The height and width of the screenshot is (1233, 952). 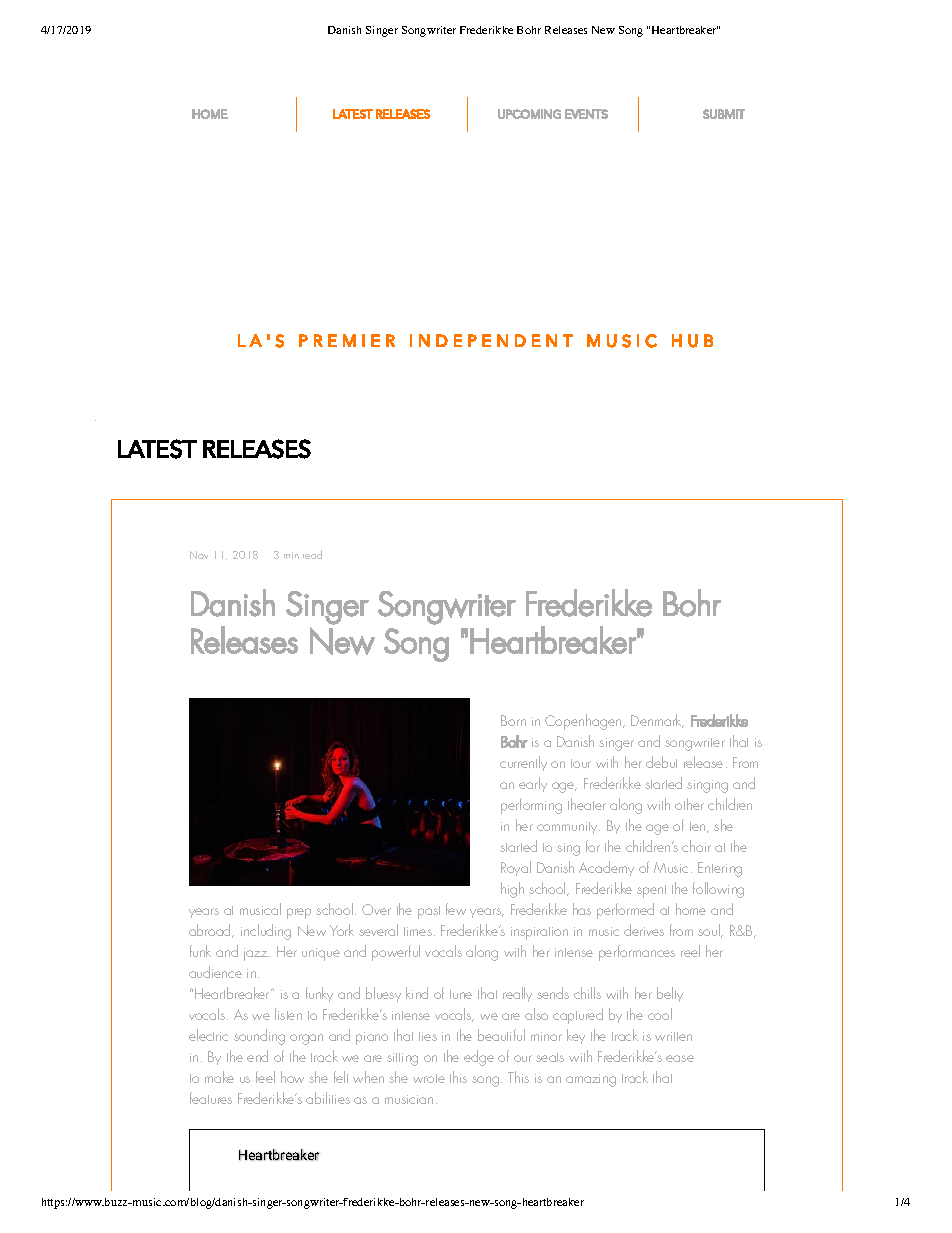 What do you see at coordinates (312, 554) in the screenshot?
I see `read` at bounding box center [312, 554].
